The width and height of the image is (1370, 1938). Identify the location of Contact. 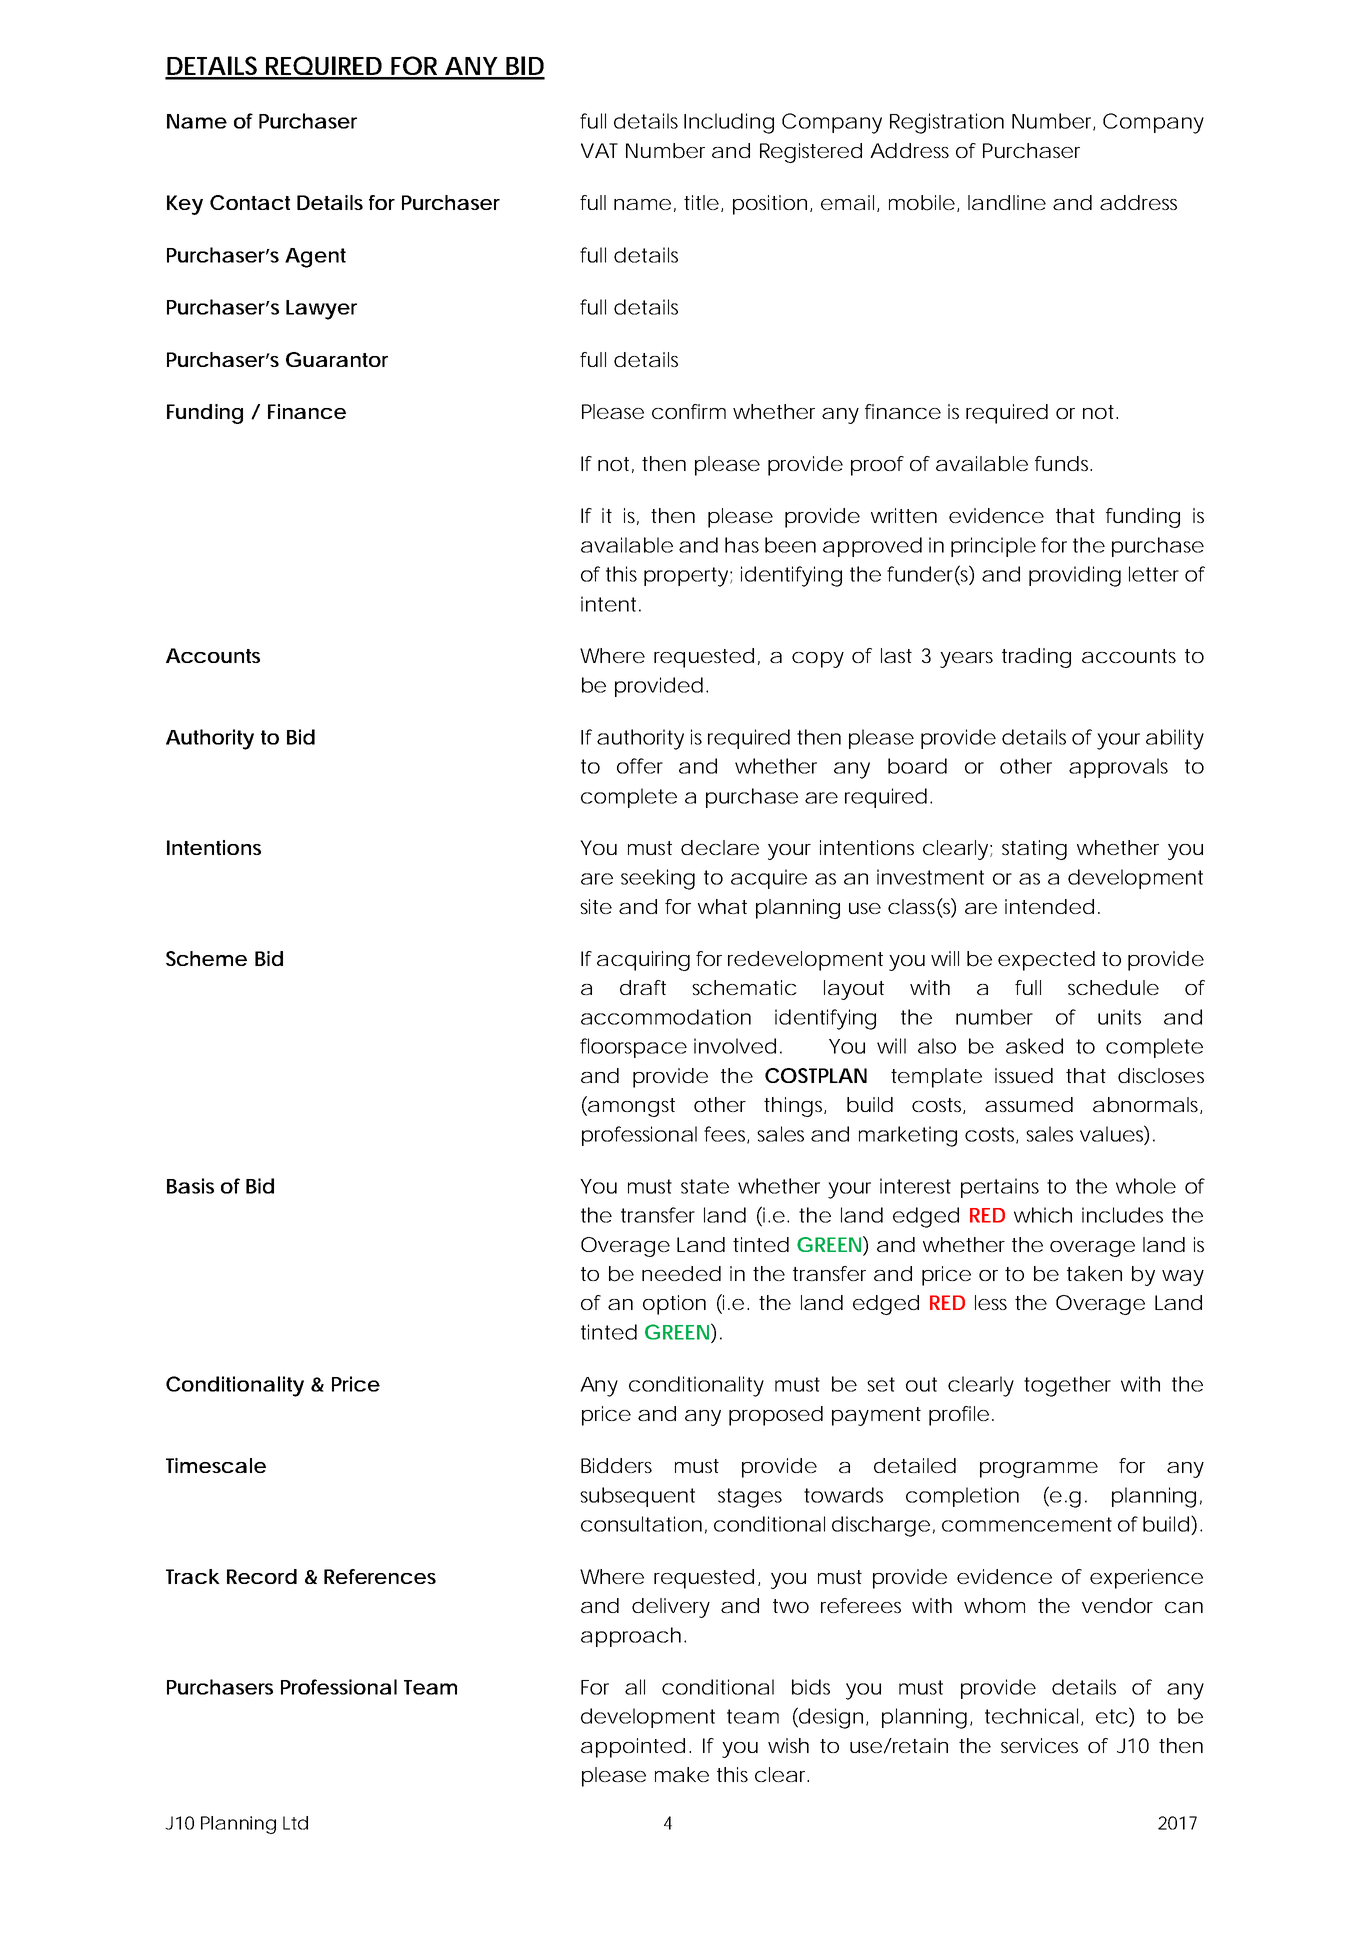
(250, 202).
